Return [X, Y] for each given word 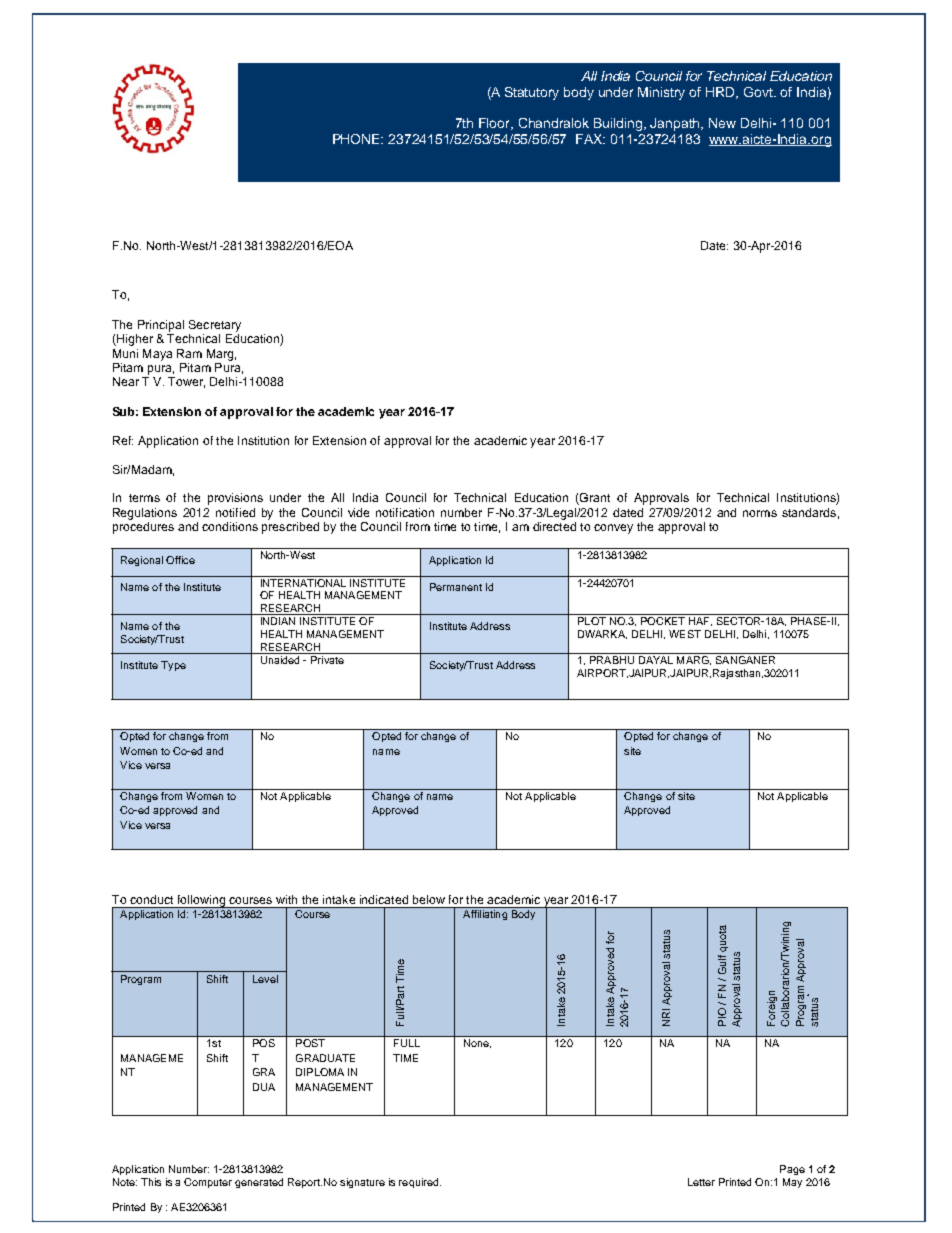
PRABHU [612, 660]
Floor [496, 124]
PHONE [358, 139]
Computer [208, 1183]
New [722, 123]
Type [173, 666]
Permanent [456, 587]
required [420, 1183]
